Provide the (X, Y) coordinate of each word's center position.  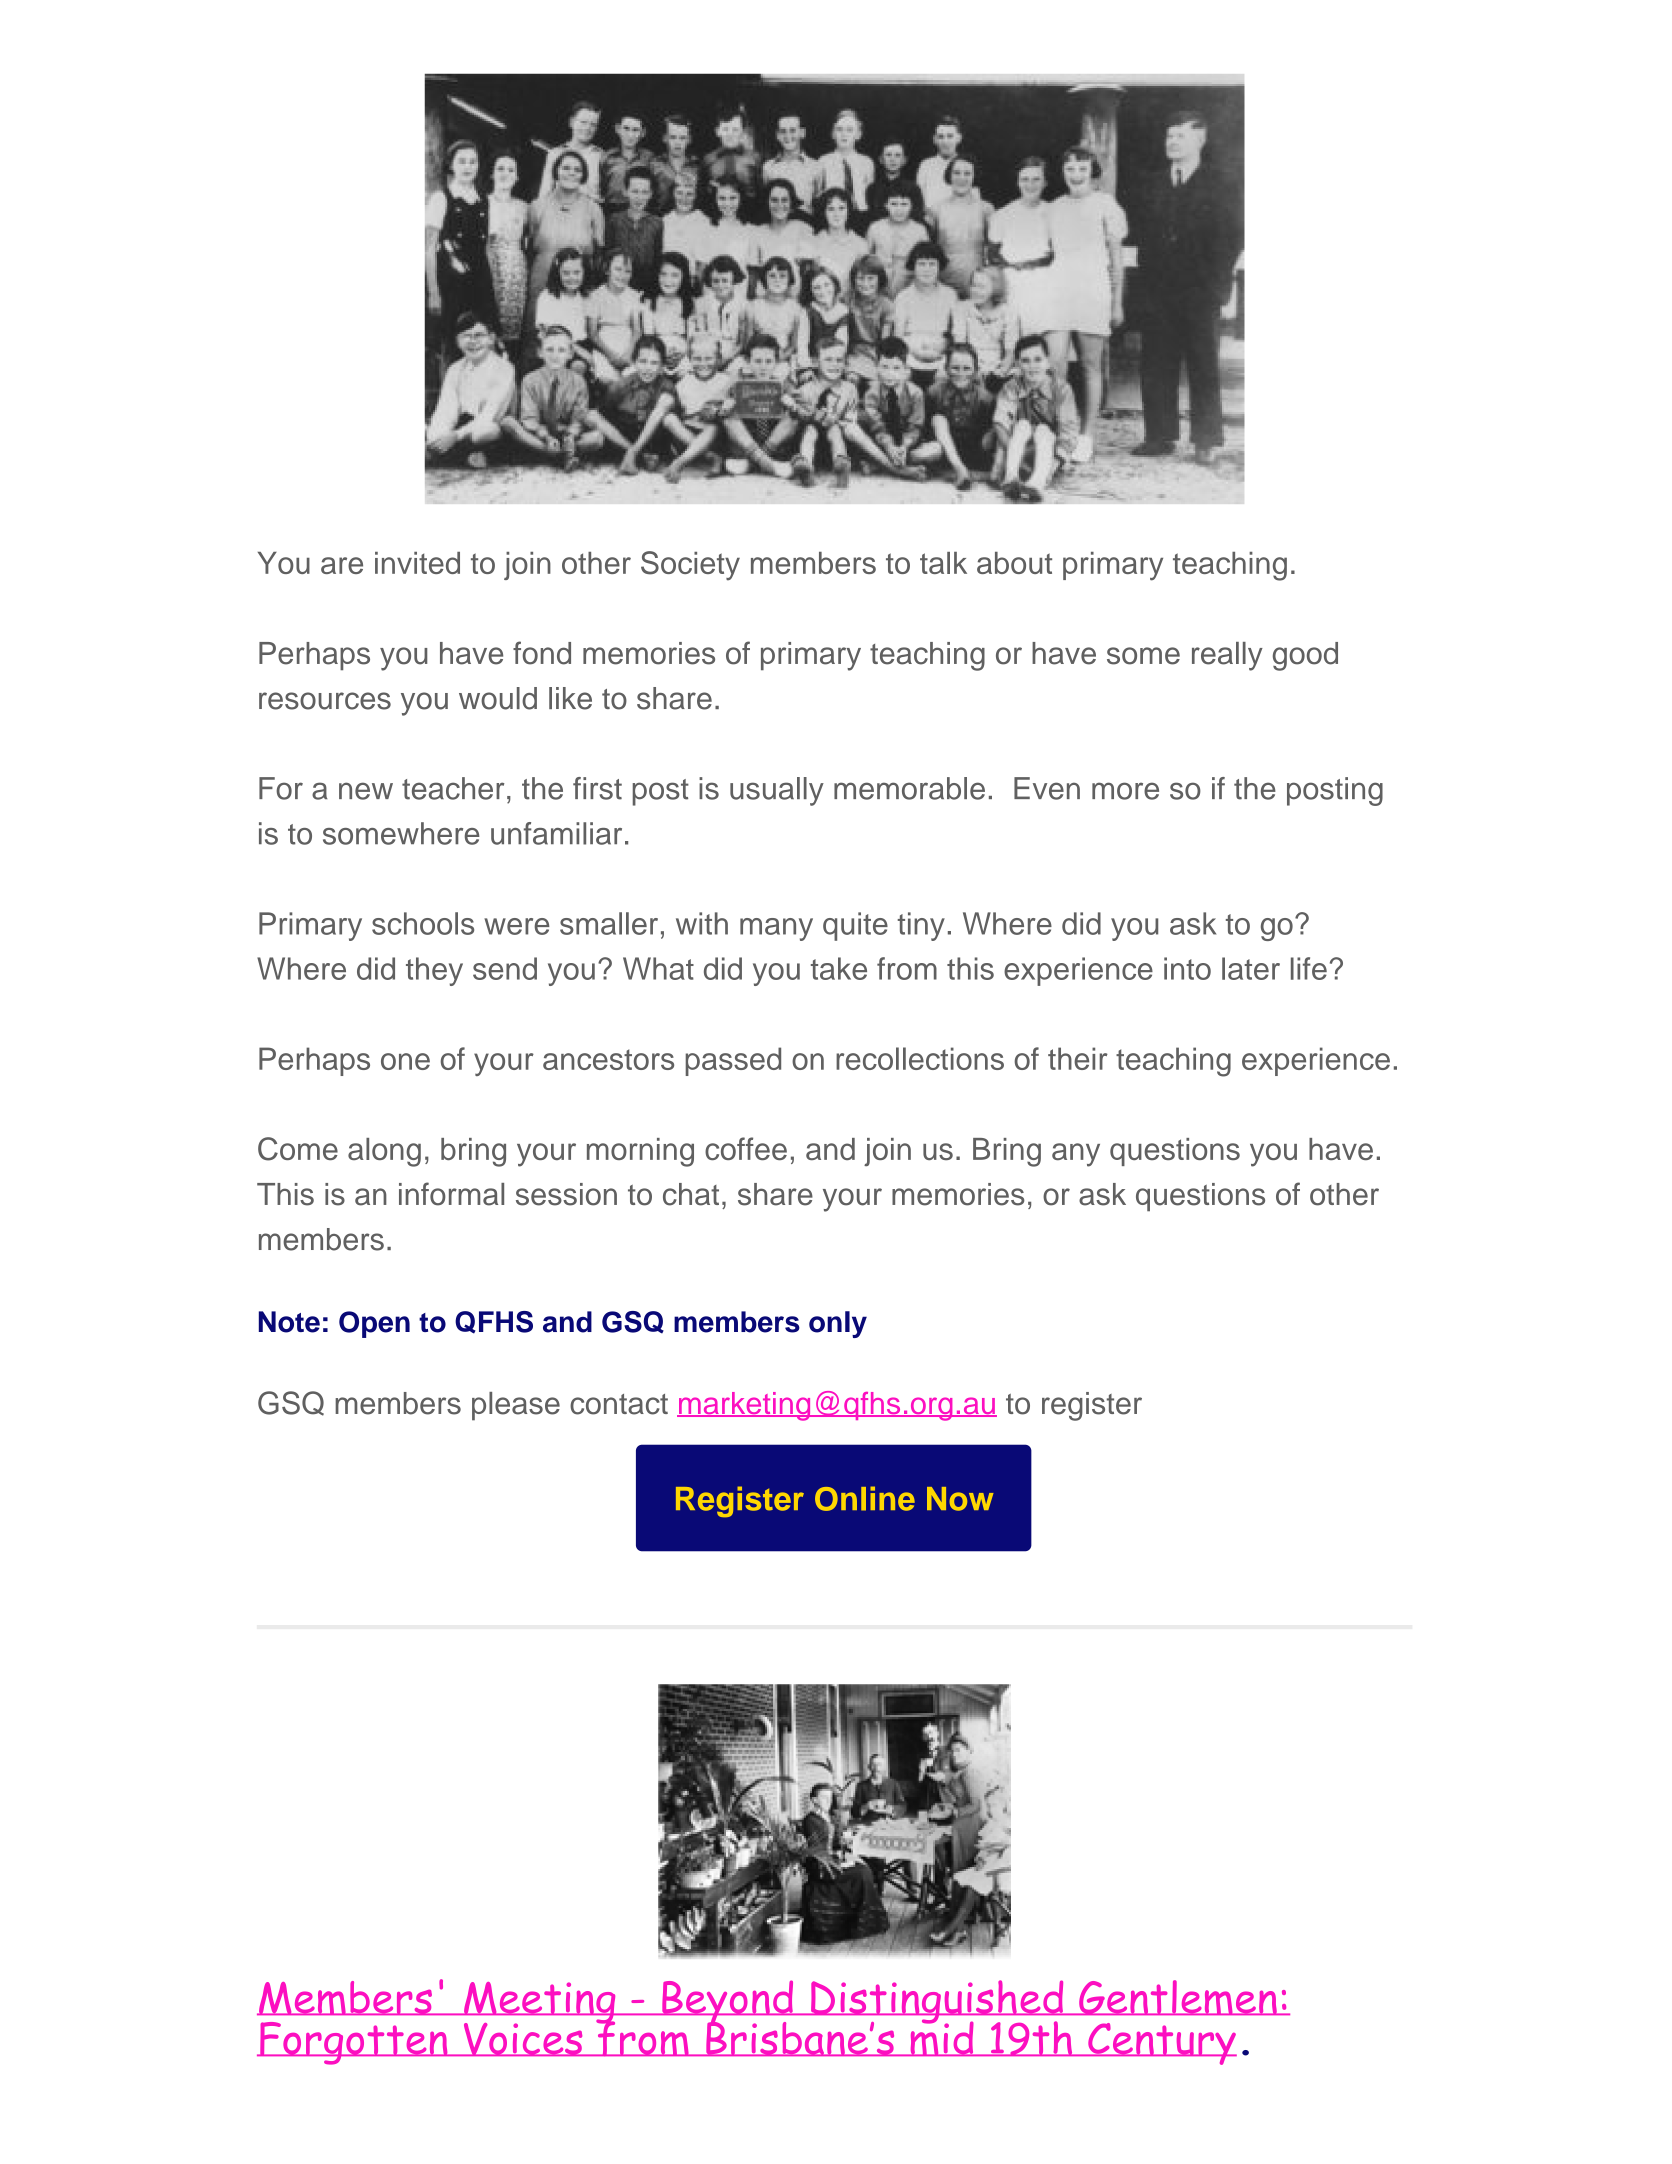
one (405, 1061)
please (516, 1406)
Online (865, 1498)
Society (690, 566)
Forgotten (354, 2043)
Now (960, 1499)
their (1078, 1058)
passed (733, 1061)
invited (417, 563)
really (1227, 656)
